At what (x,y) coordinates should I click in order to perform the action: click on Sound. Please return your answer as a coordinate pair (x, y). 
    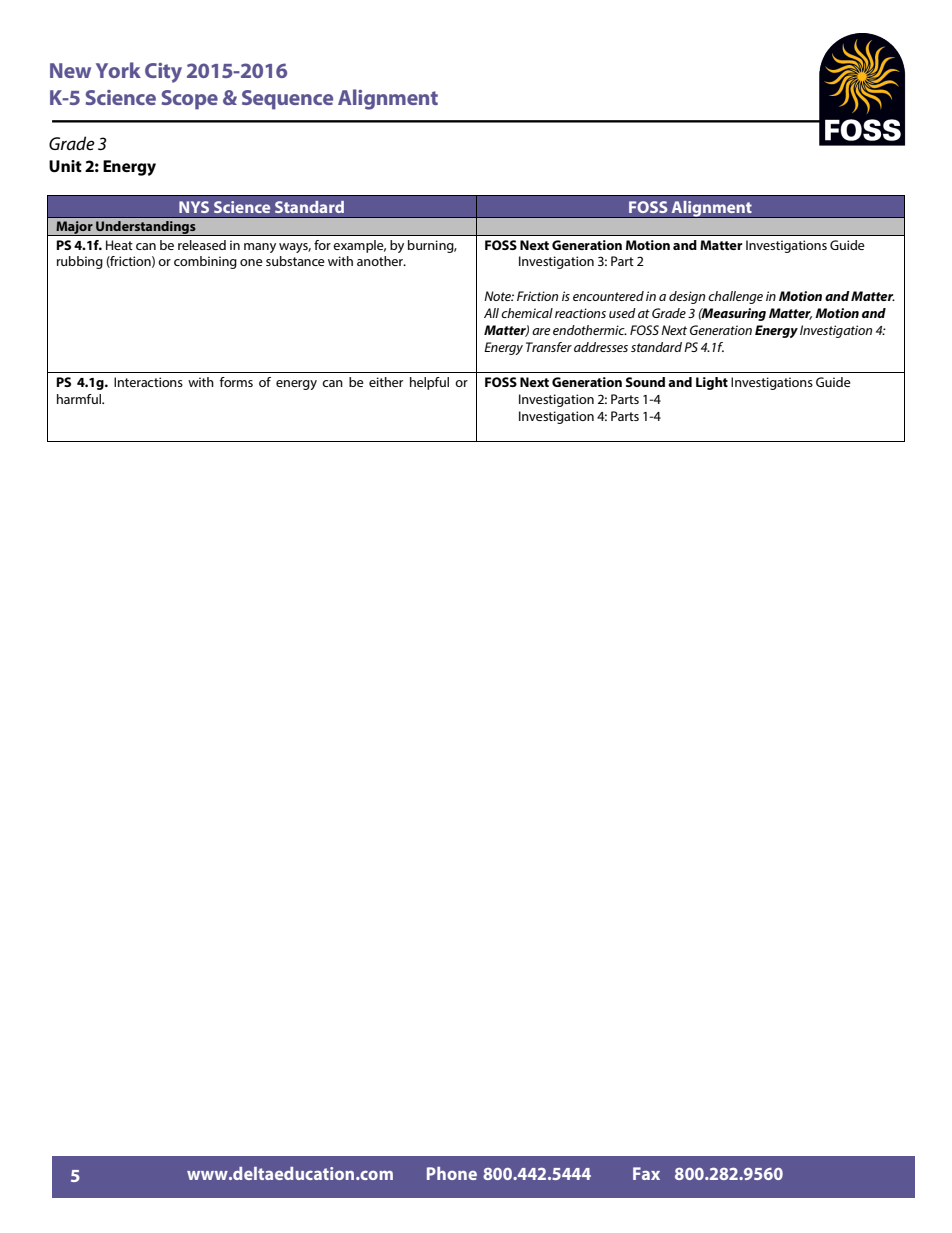
    Looking at the image, I should click on (645, 382).
